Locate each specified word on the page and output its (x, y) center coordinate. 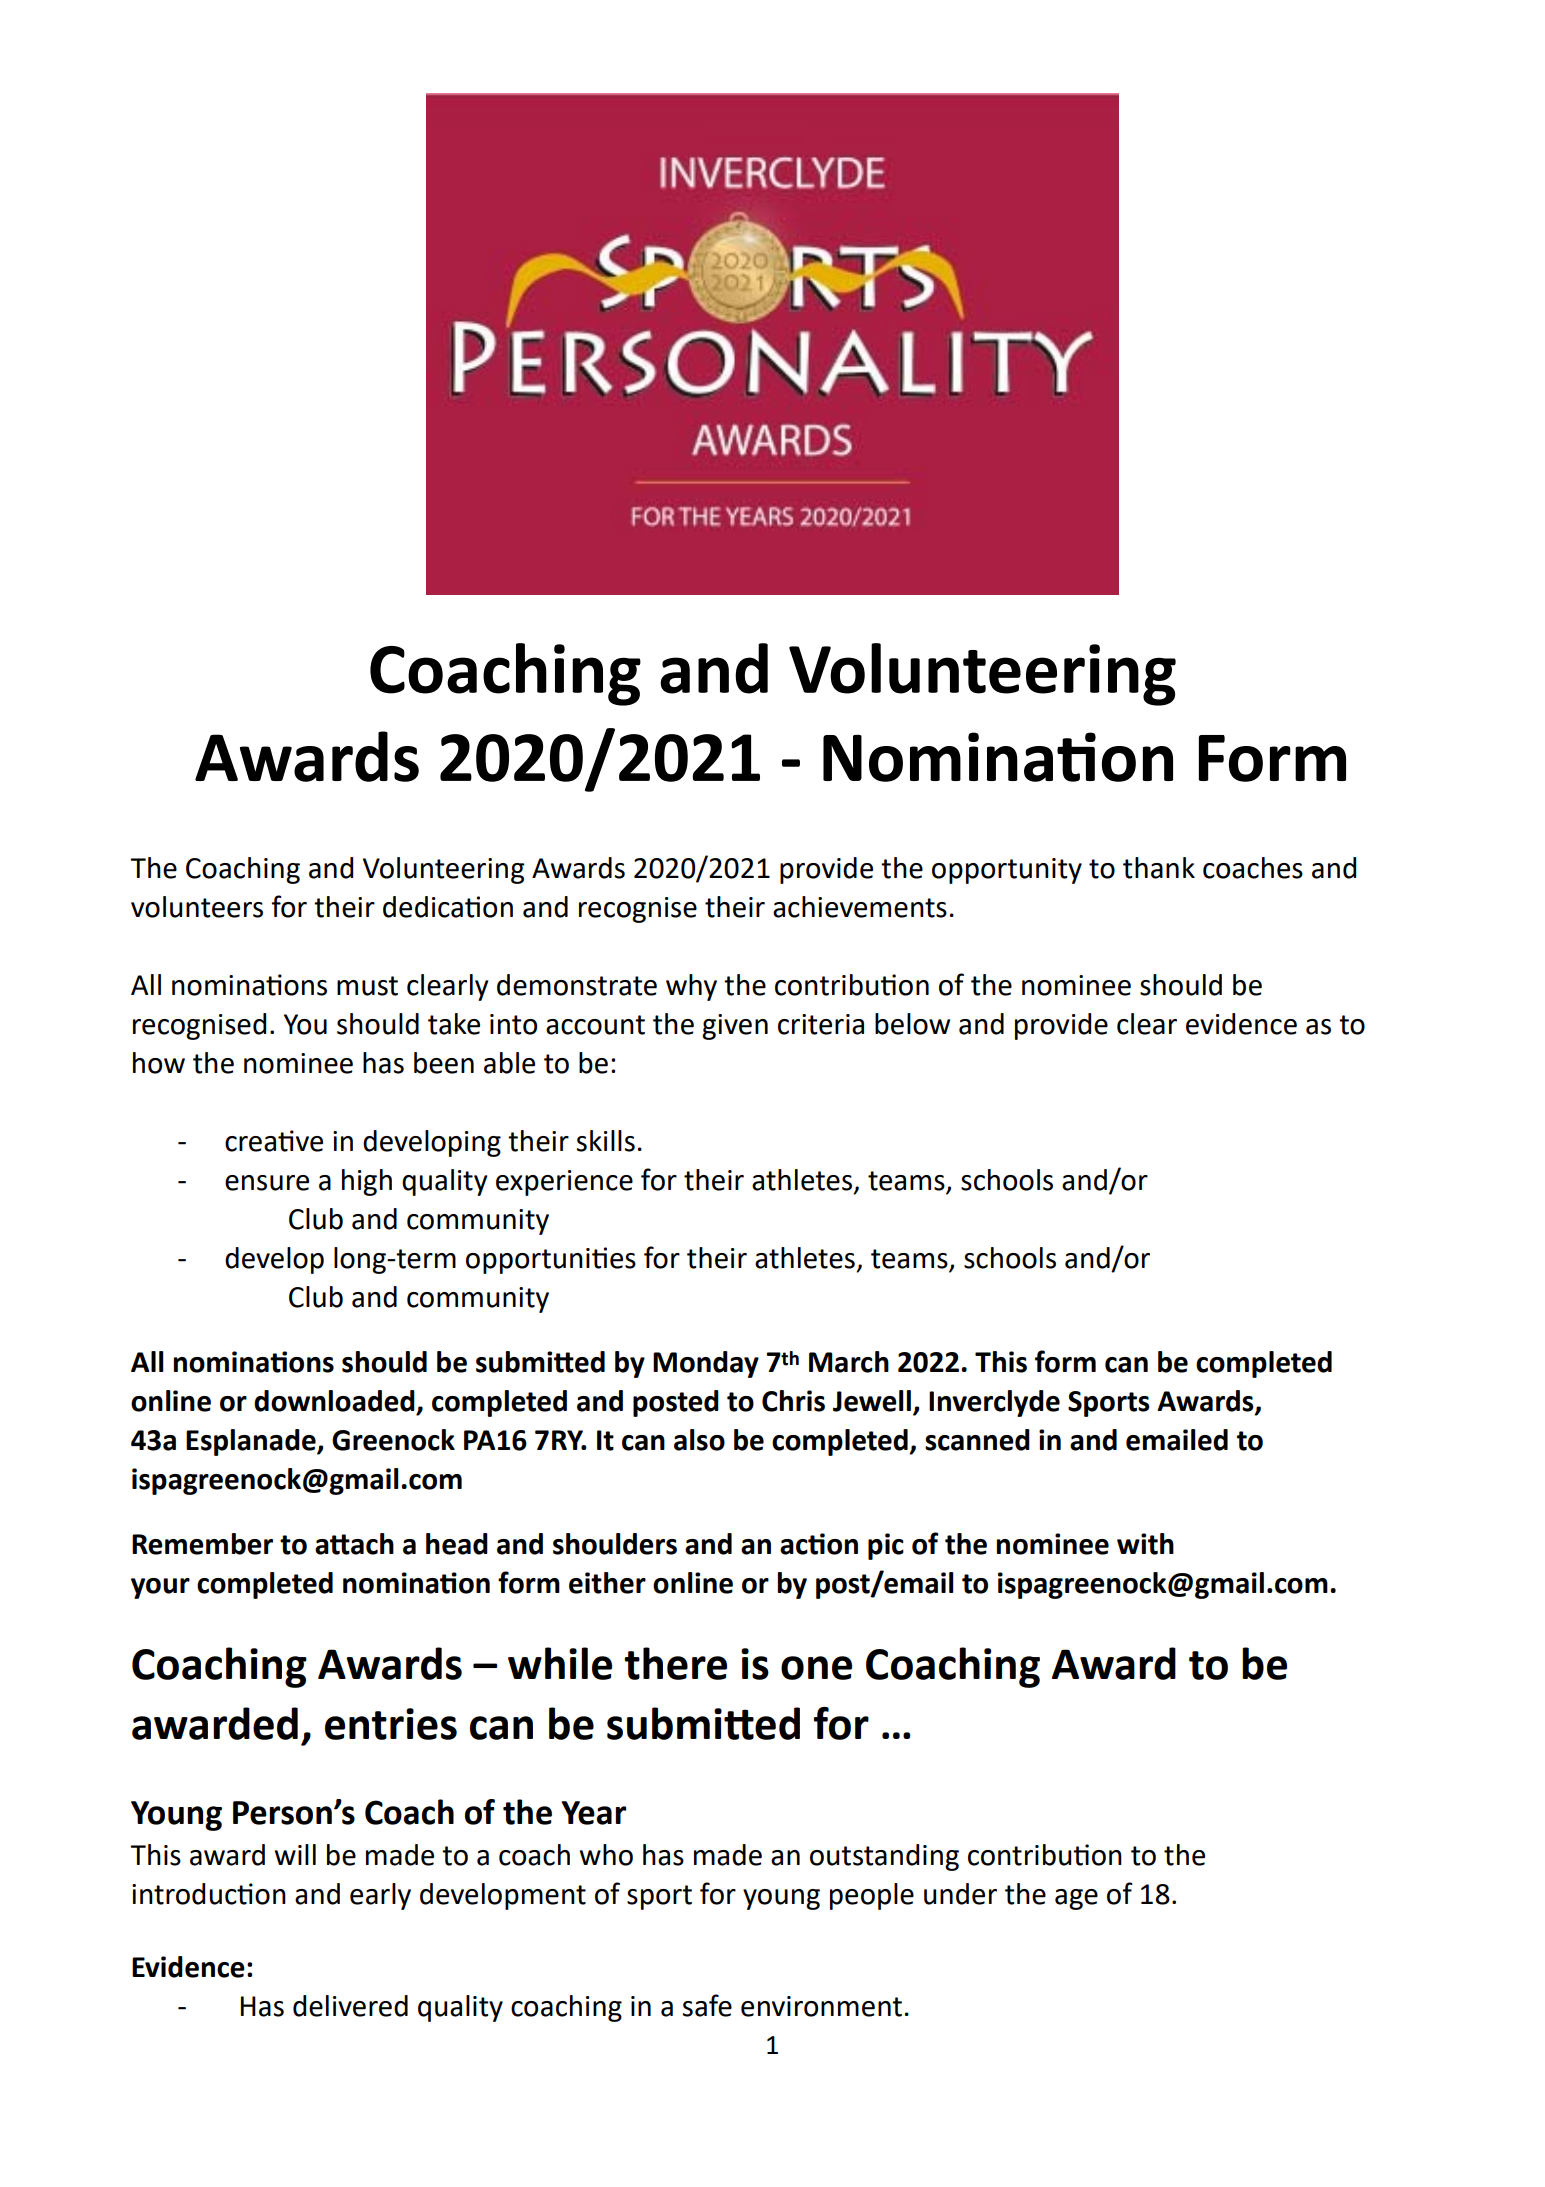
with (1145, 1544)
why (691, 987)
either (607, 1583)
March (849, 1362)
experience (564, 1183)
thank (1159, 868)
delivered (350, 2006)
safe (707, 2005)
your (160, 1588)
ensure (267, 1183)
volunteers (197, 907)
